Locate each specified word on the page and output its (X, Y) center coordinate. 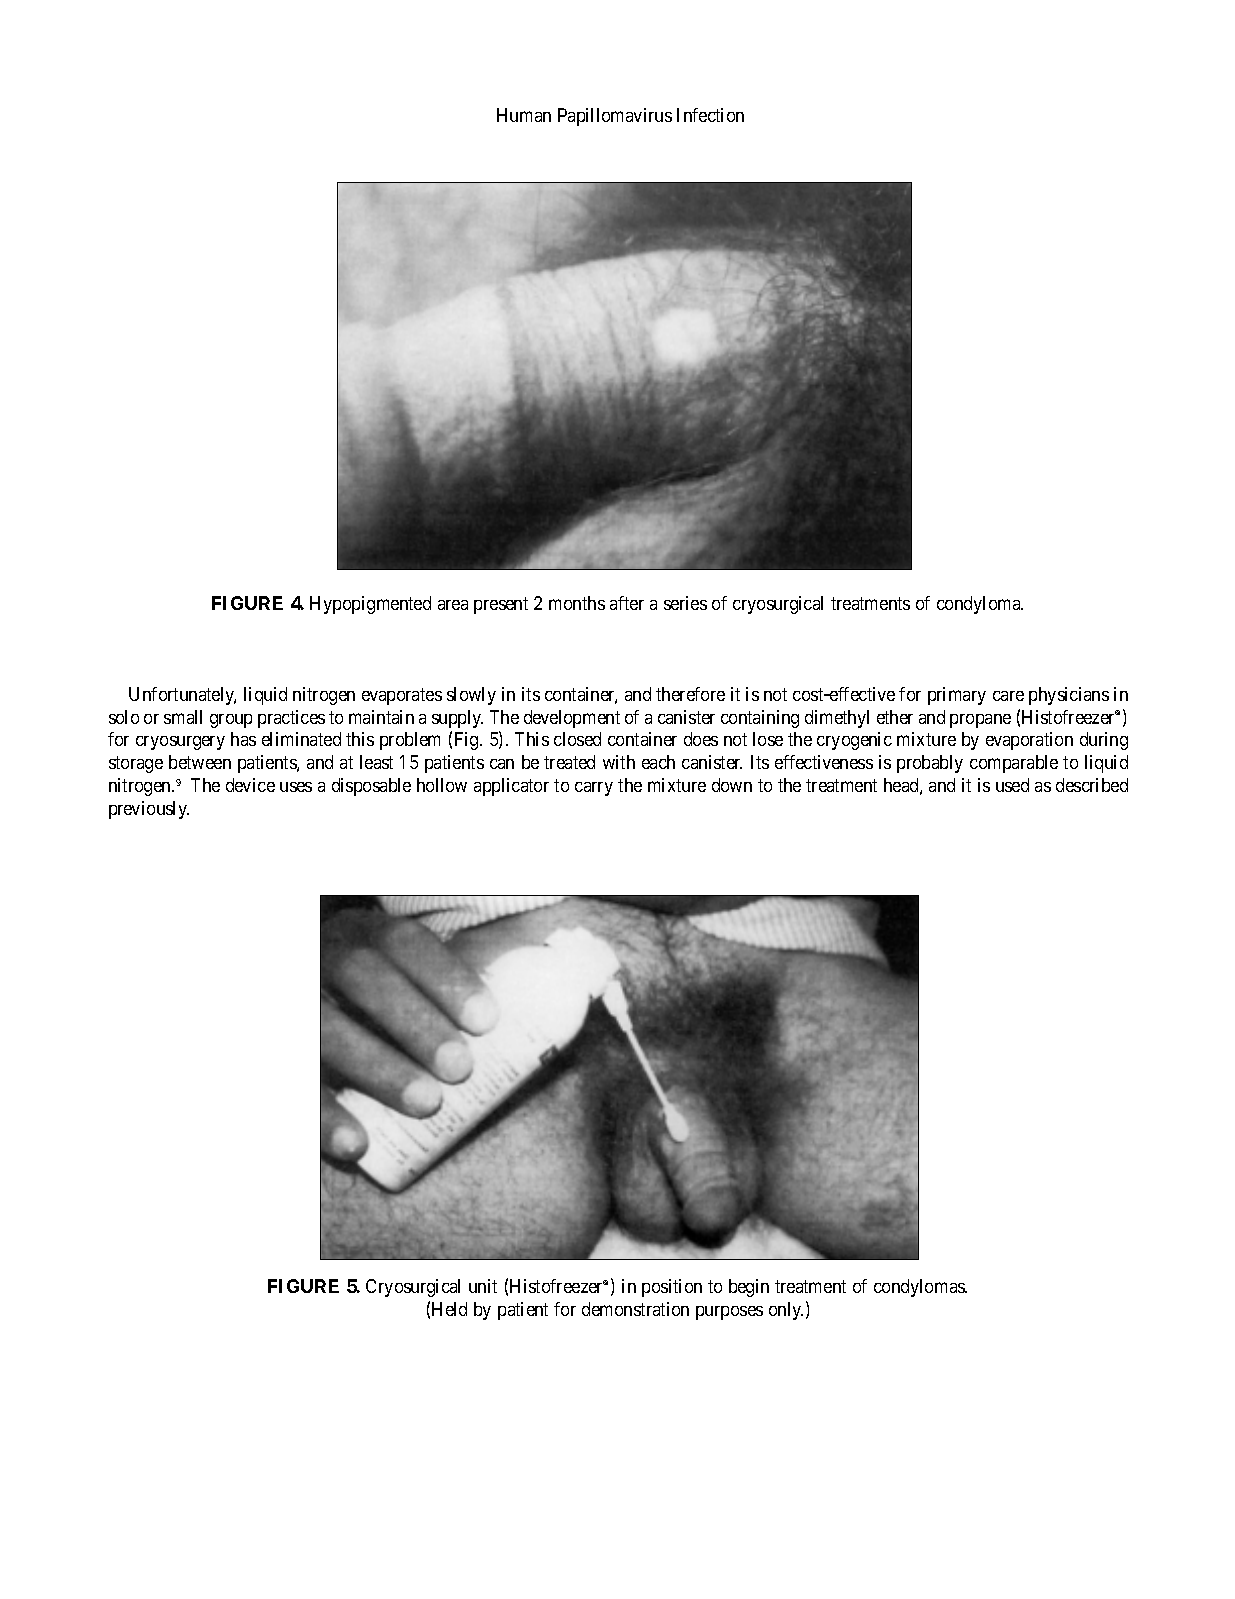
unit (483, 1286)
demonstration (635, 1309)
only (786, 1311)
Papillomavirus (615, 117)
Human (524, 115)
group (231, 721)
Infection (710, 115)
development (572, 719)
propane (980, 721)
